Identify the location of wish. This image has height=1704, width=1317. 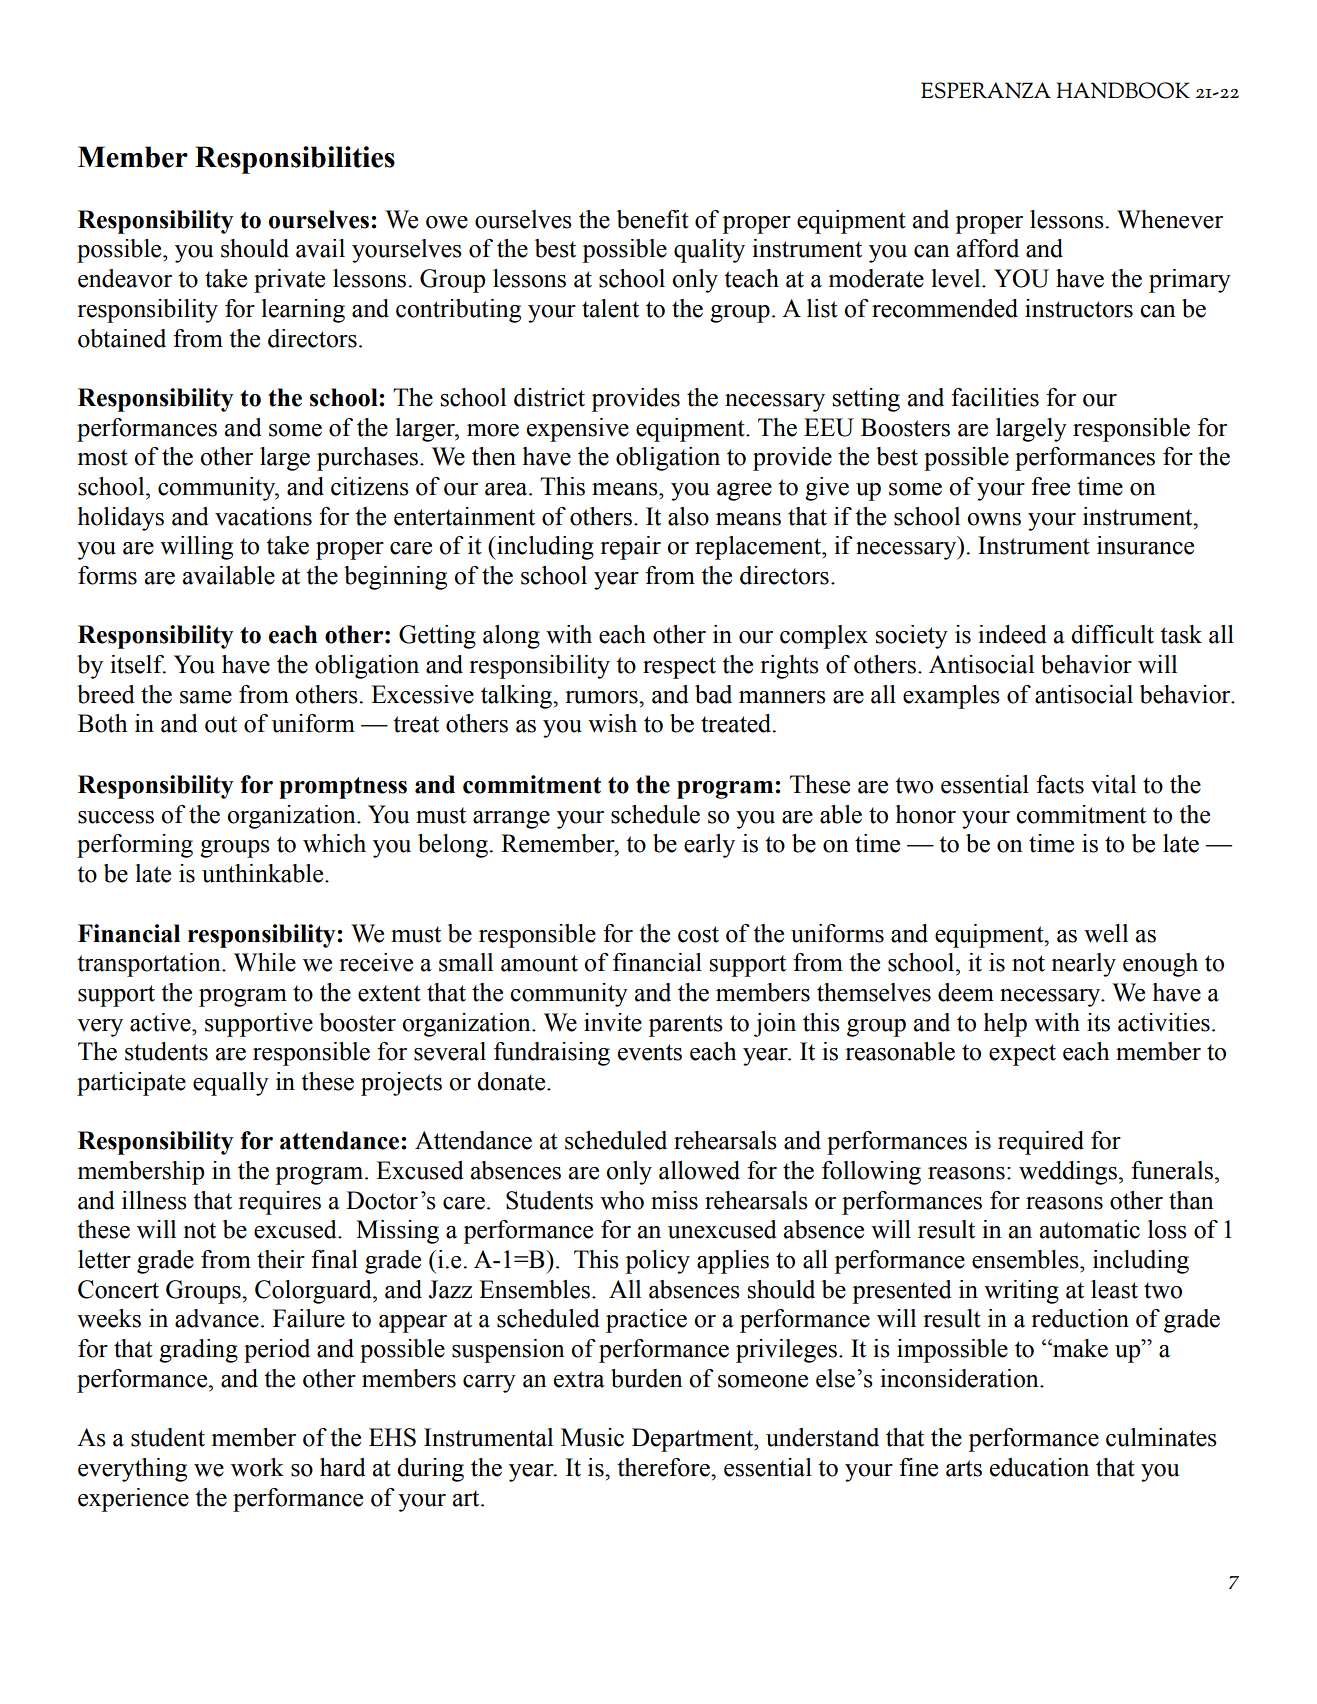
(612, 723).
